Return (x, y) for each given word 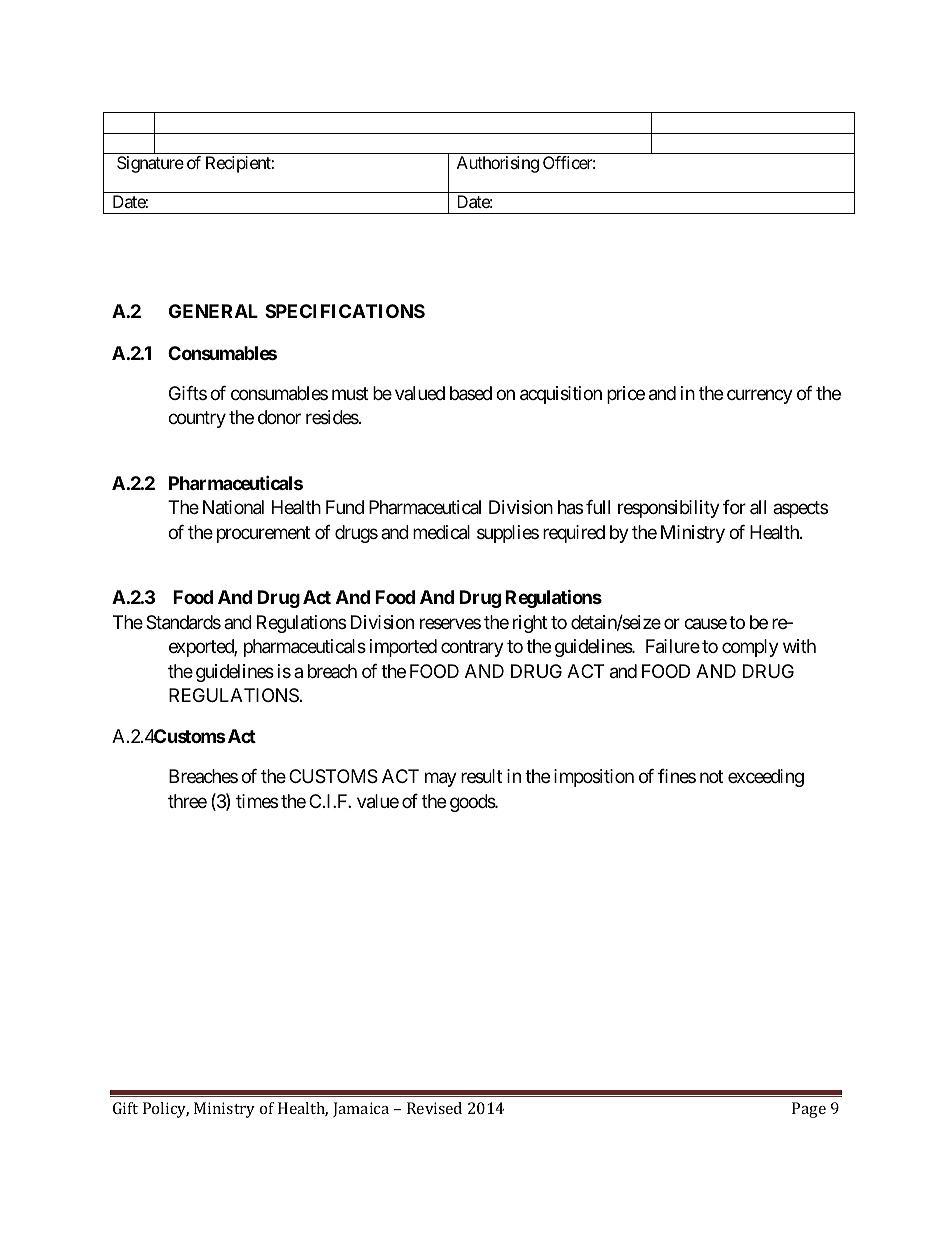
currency (760, 396)
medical (441, 532)
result (481, 776)
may (441, 779)
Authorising (498, 164)
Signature (150, 164)
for (734, 507)
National (233, 507)
